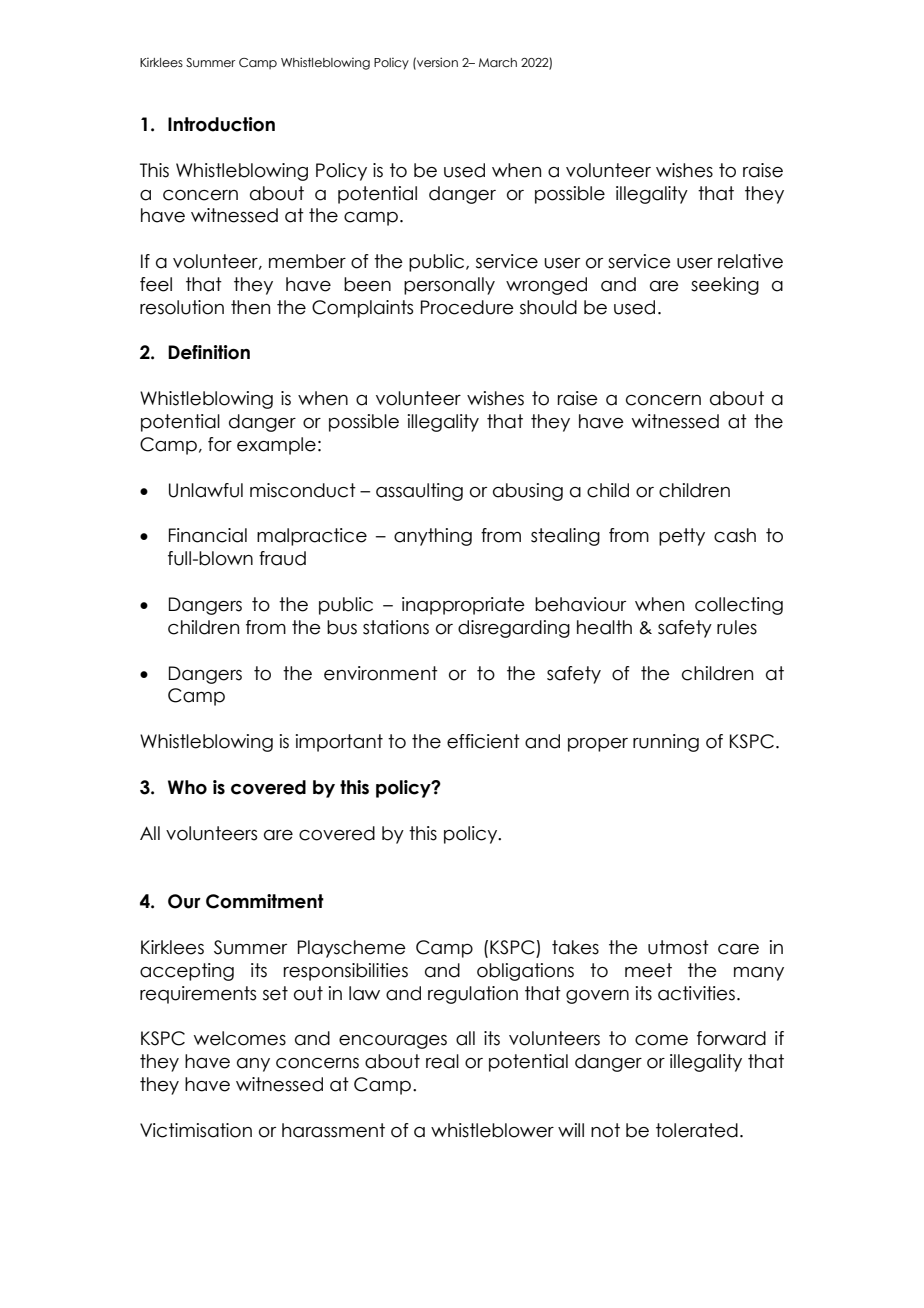 The height and width of the screenshot is (1308, 924). Describe the element at coordinates (498, 62) in the screenshot. I see `March` at that location.
